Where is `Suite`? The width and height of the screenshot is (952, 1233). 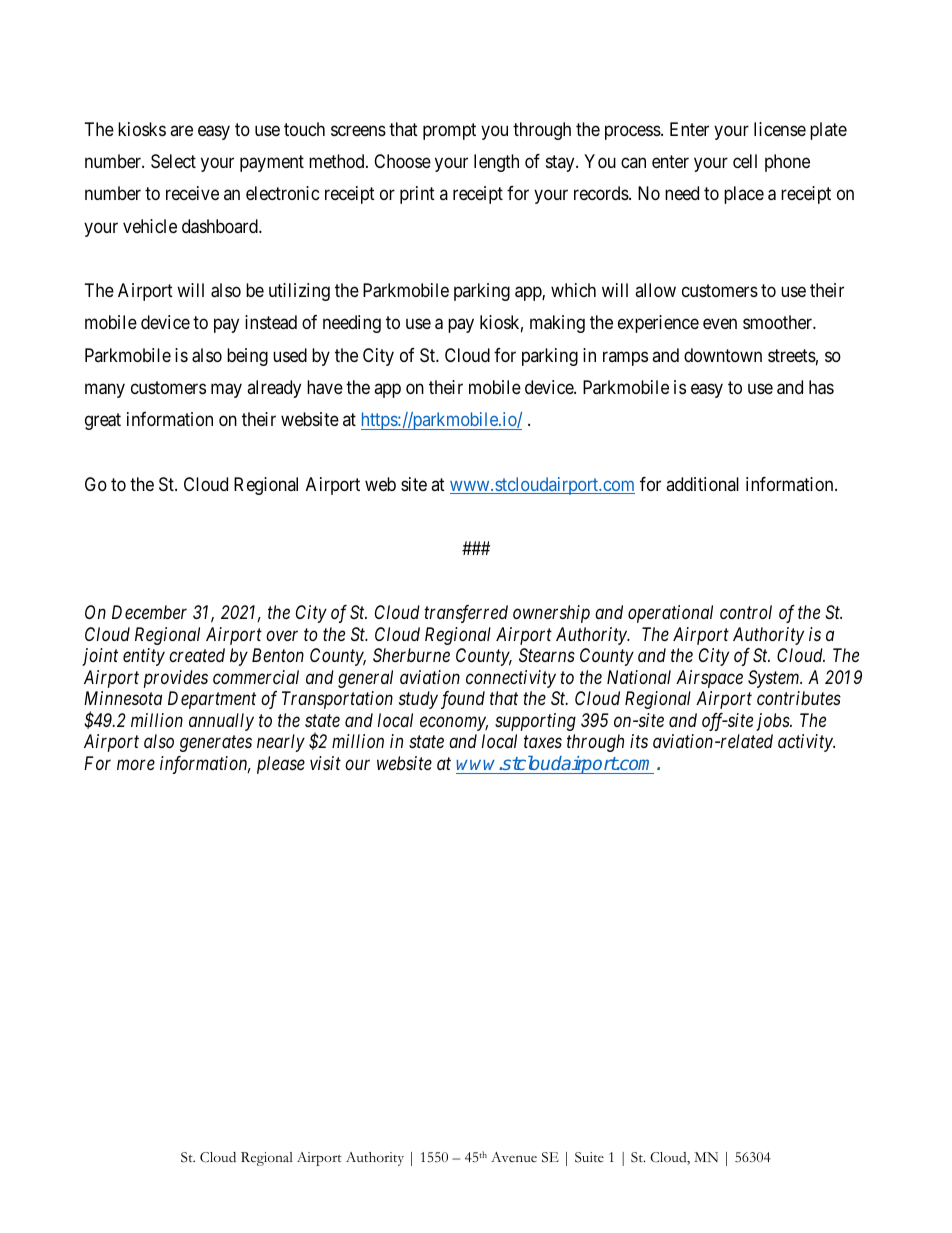
Suite is located at coordinates (589, 1157).
